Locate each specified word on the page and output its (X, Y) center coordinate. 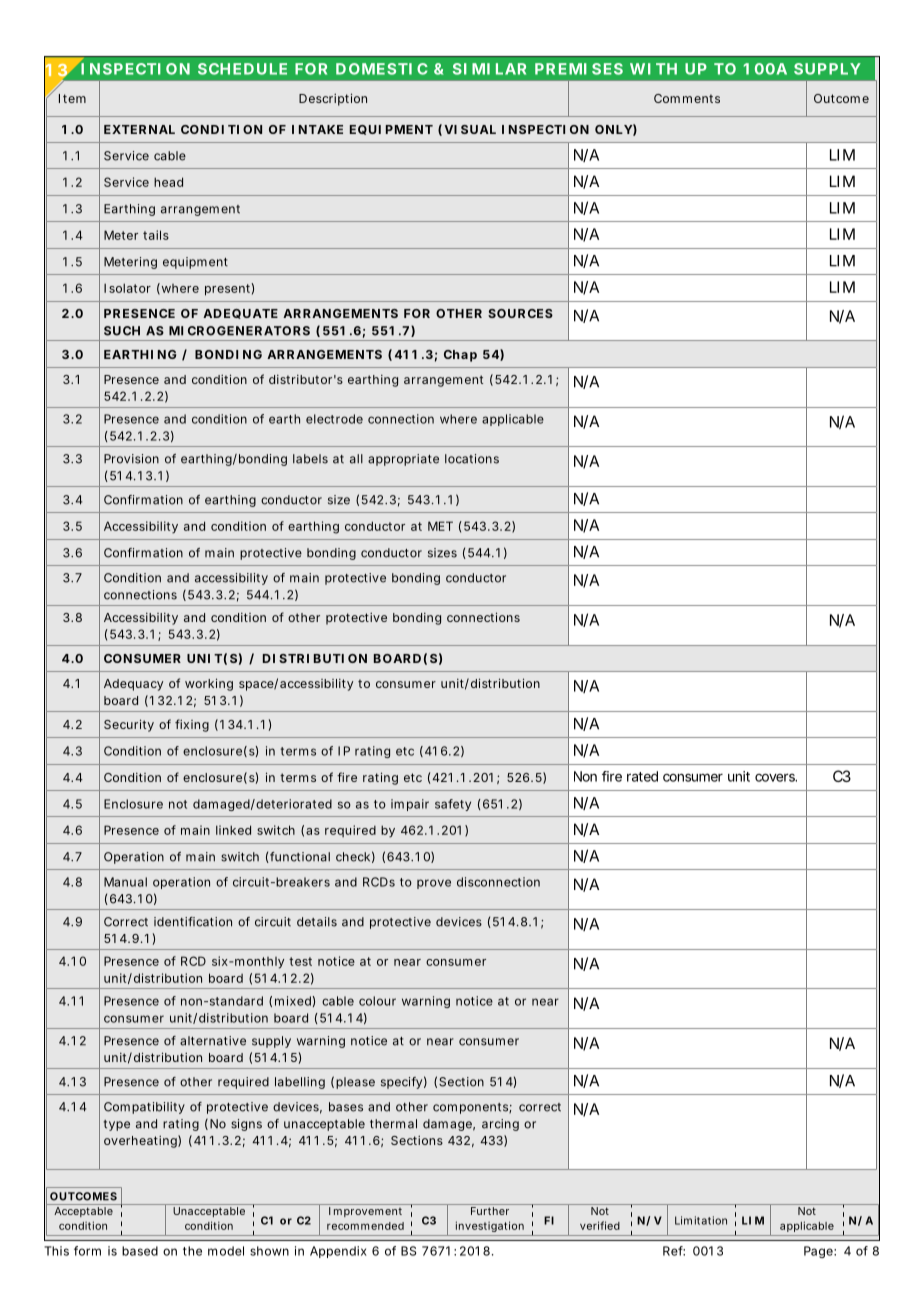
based (140, 1251)
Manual (125, 882)
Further (490, 1211)
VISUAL (470, 129)
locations (472, 459)
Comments (687, 98)
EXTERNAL (139, 129)
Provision (131, 459)
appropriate (403, 460)
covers (776, 777)
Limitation (701, 1220)
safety (453, 805)
